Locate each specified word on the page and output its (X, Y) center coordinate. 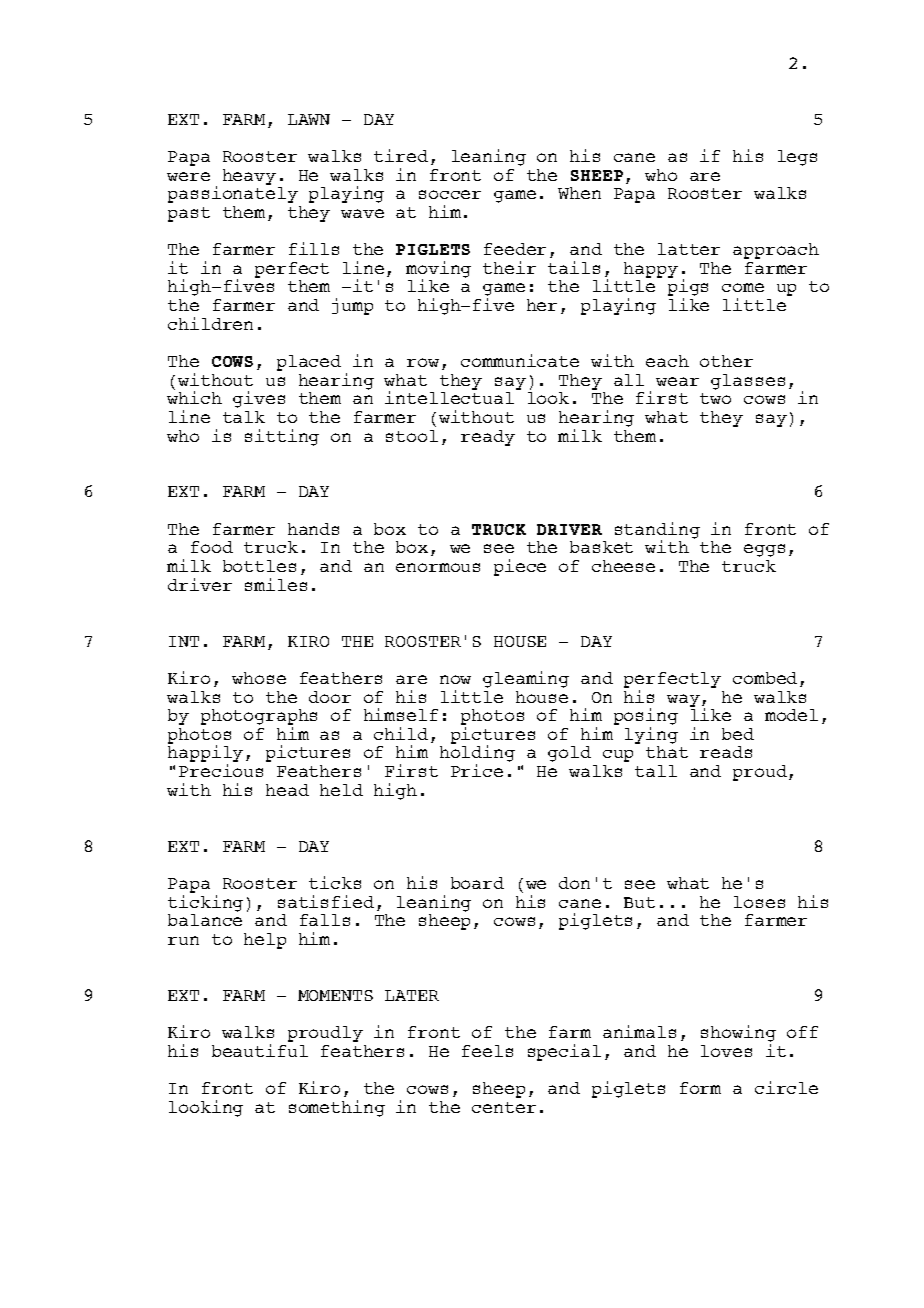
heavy (249, 177)
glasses (748, 382)
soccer (450, 194)
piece (520, 567)
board (477, 883)
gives (259, 399)
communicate (520, 360)
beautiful (260, 1050)
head (287, 790)
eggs (764, 550)
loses (759, 902)
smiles (276, 584)
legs (797, 158)
